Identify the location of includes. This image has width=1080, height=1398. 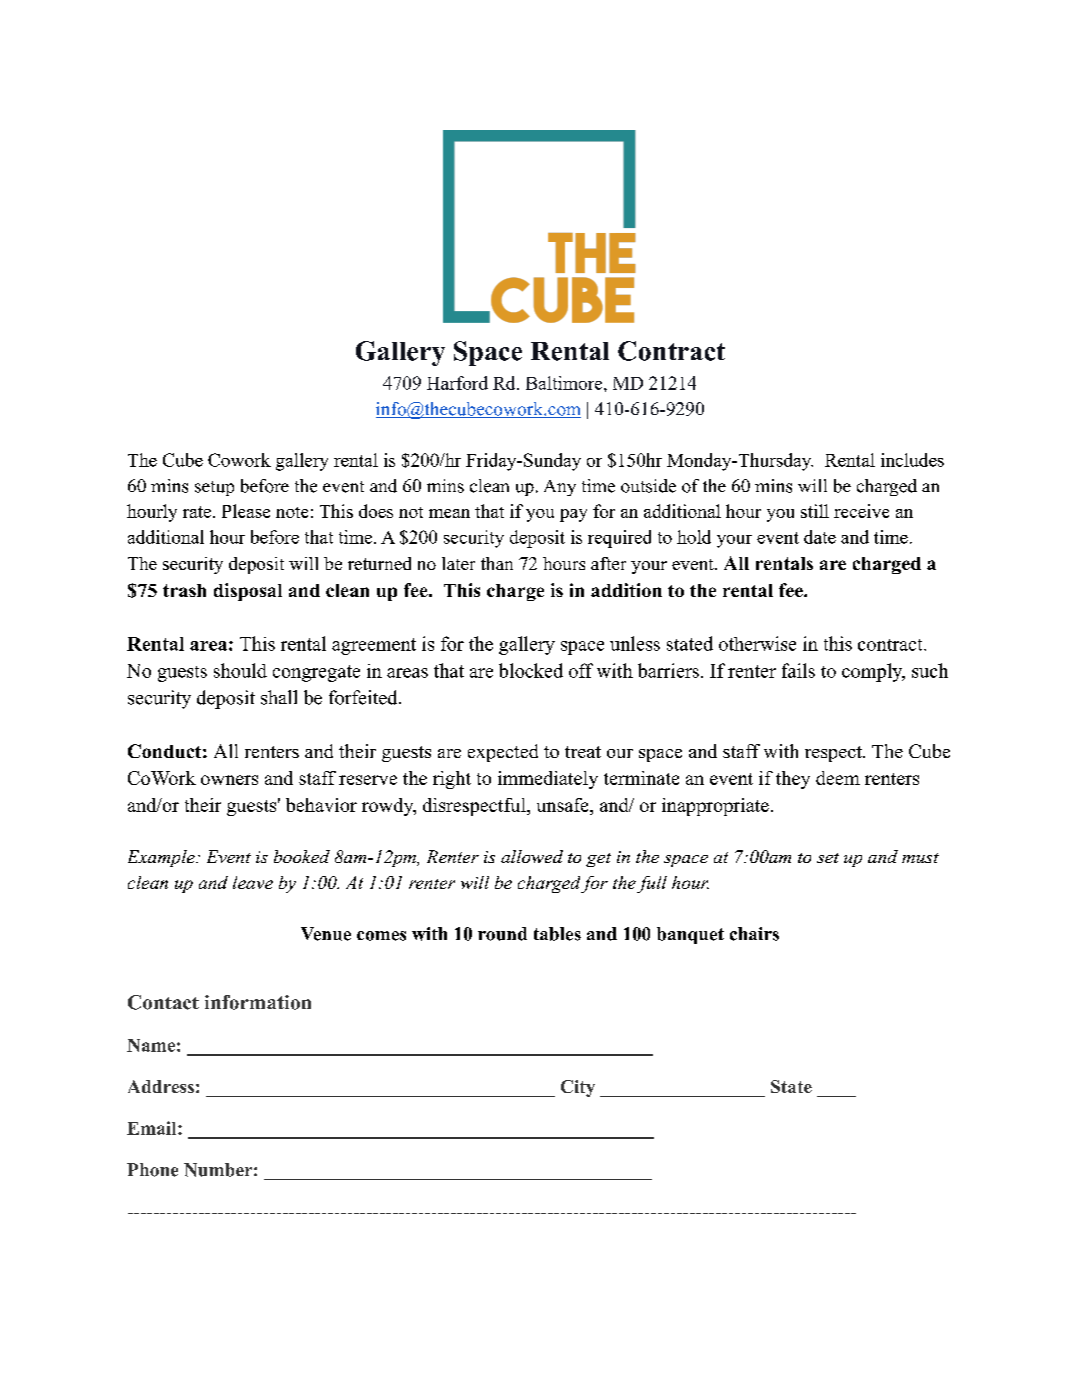
(912, 460).
